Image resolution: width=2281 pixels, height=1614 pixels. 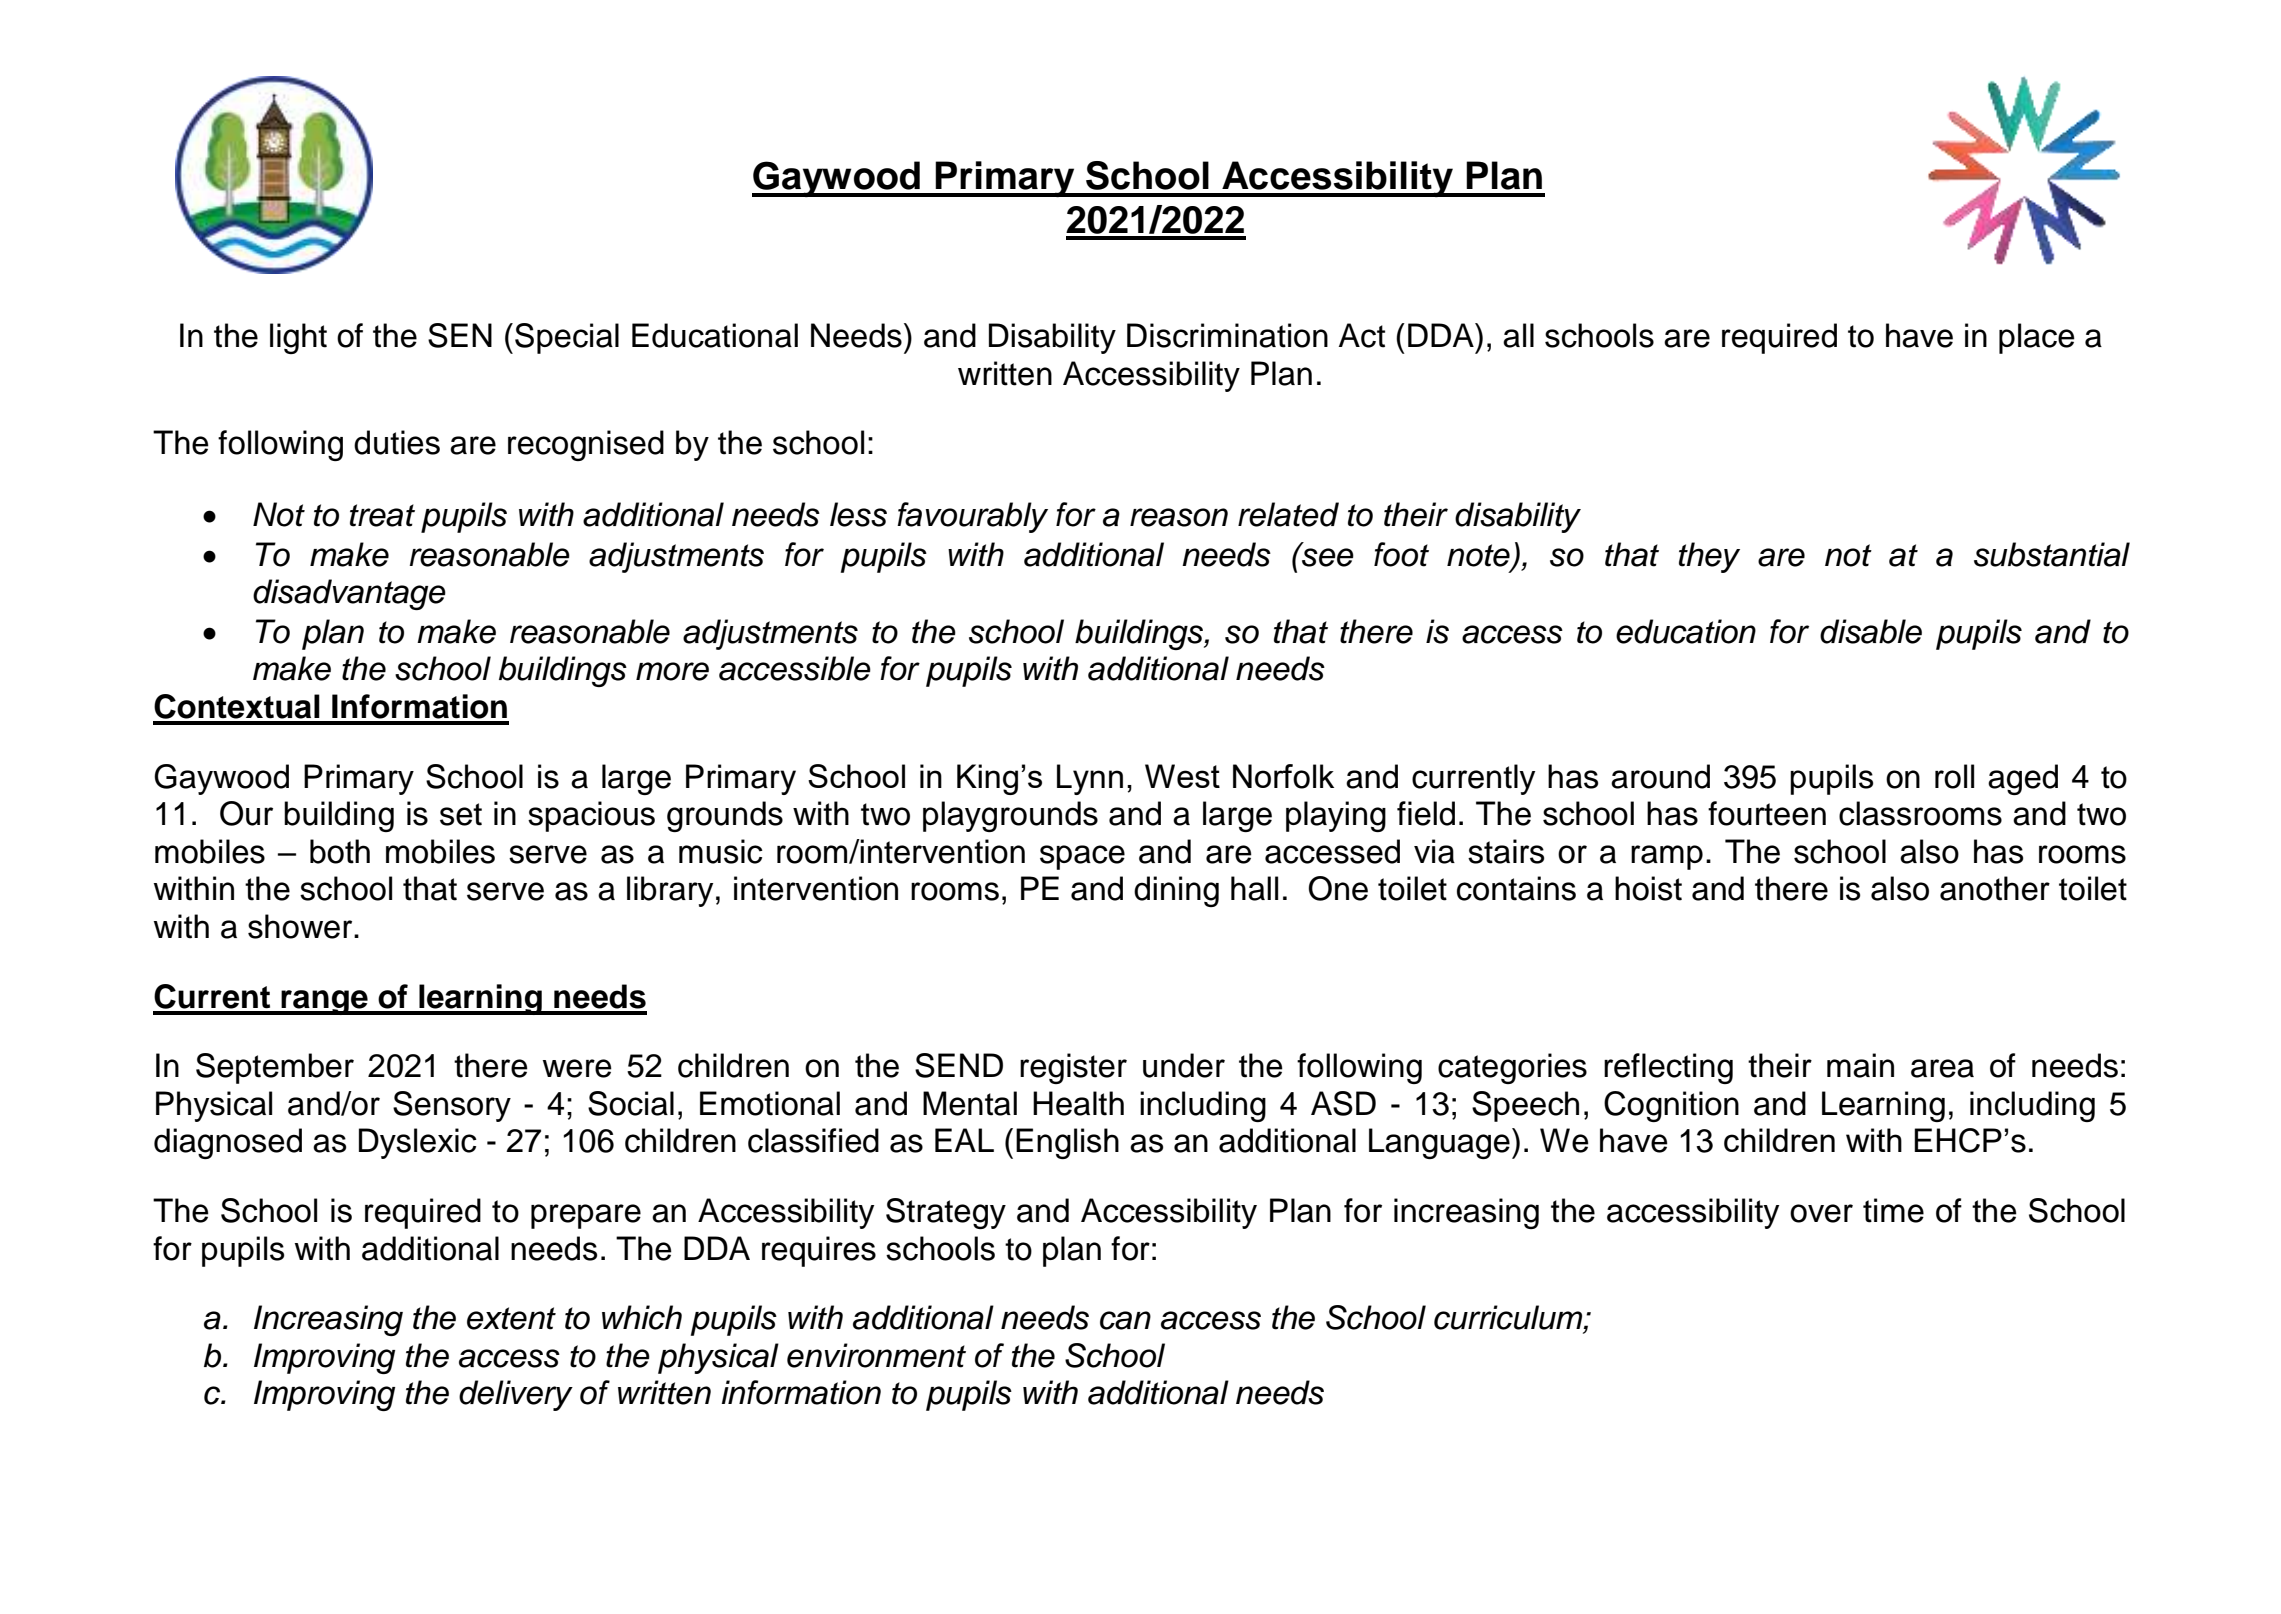 I want to click on both, so click(x=340, y=851).
